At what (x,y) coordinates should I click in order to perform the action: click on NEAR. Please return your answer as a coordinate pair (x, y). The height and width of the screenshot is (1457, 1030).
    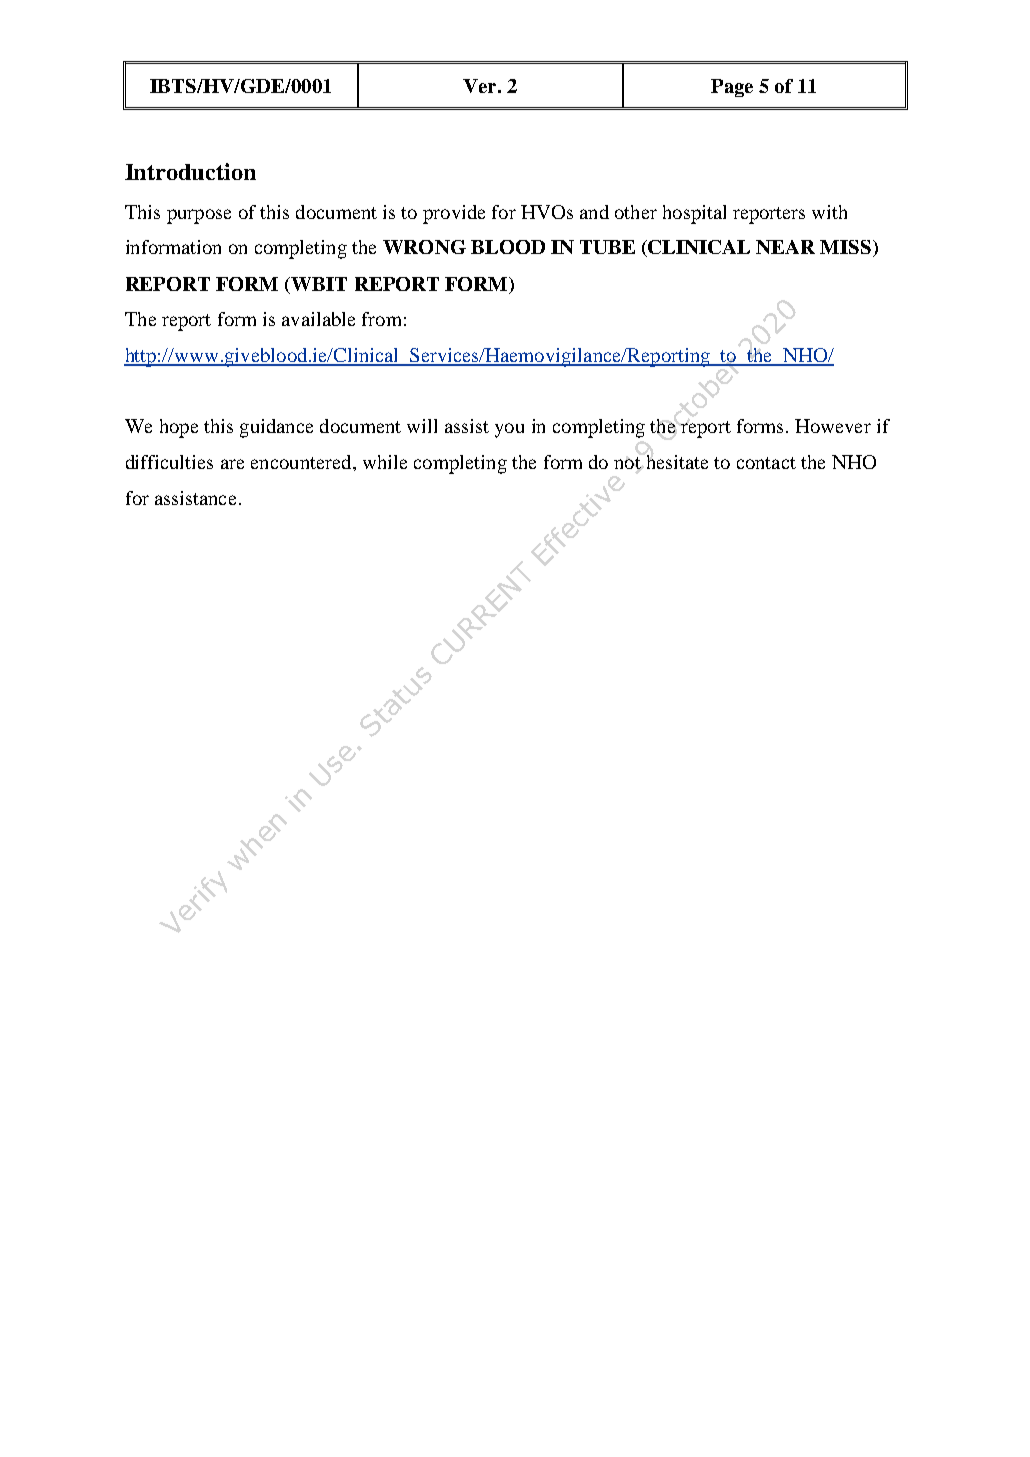
    Looking at the image, I should click on (785, 247).
